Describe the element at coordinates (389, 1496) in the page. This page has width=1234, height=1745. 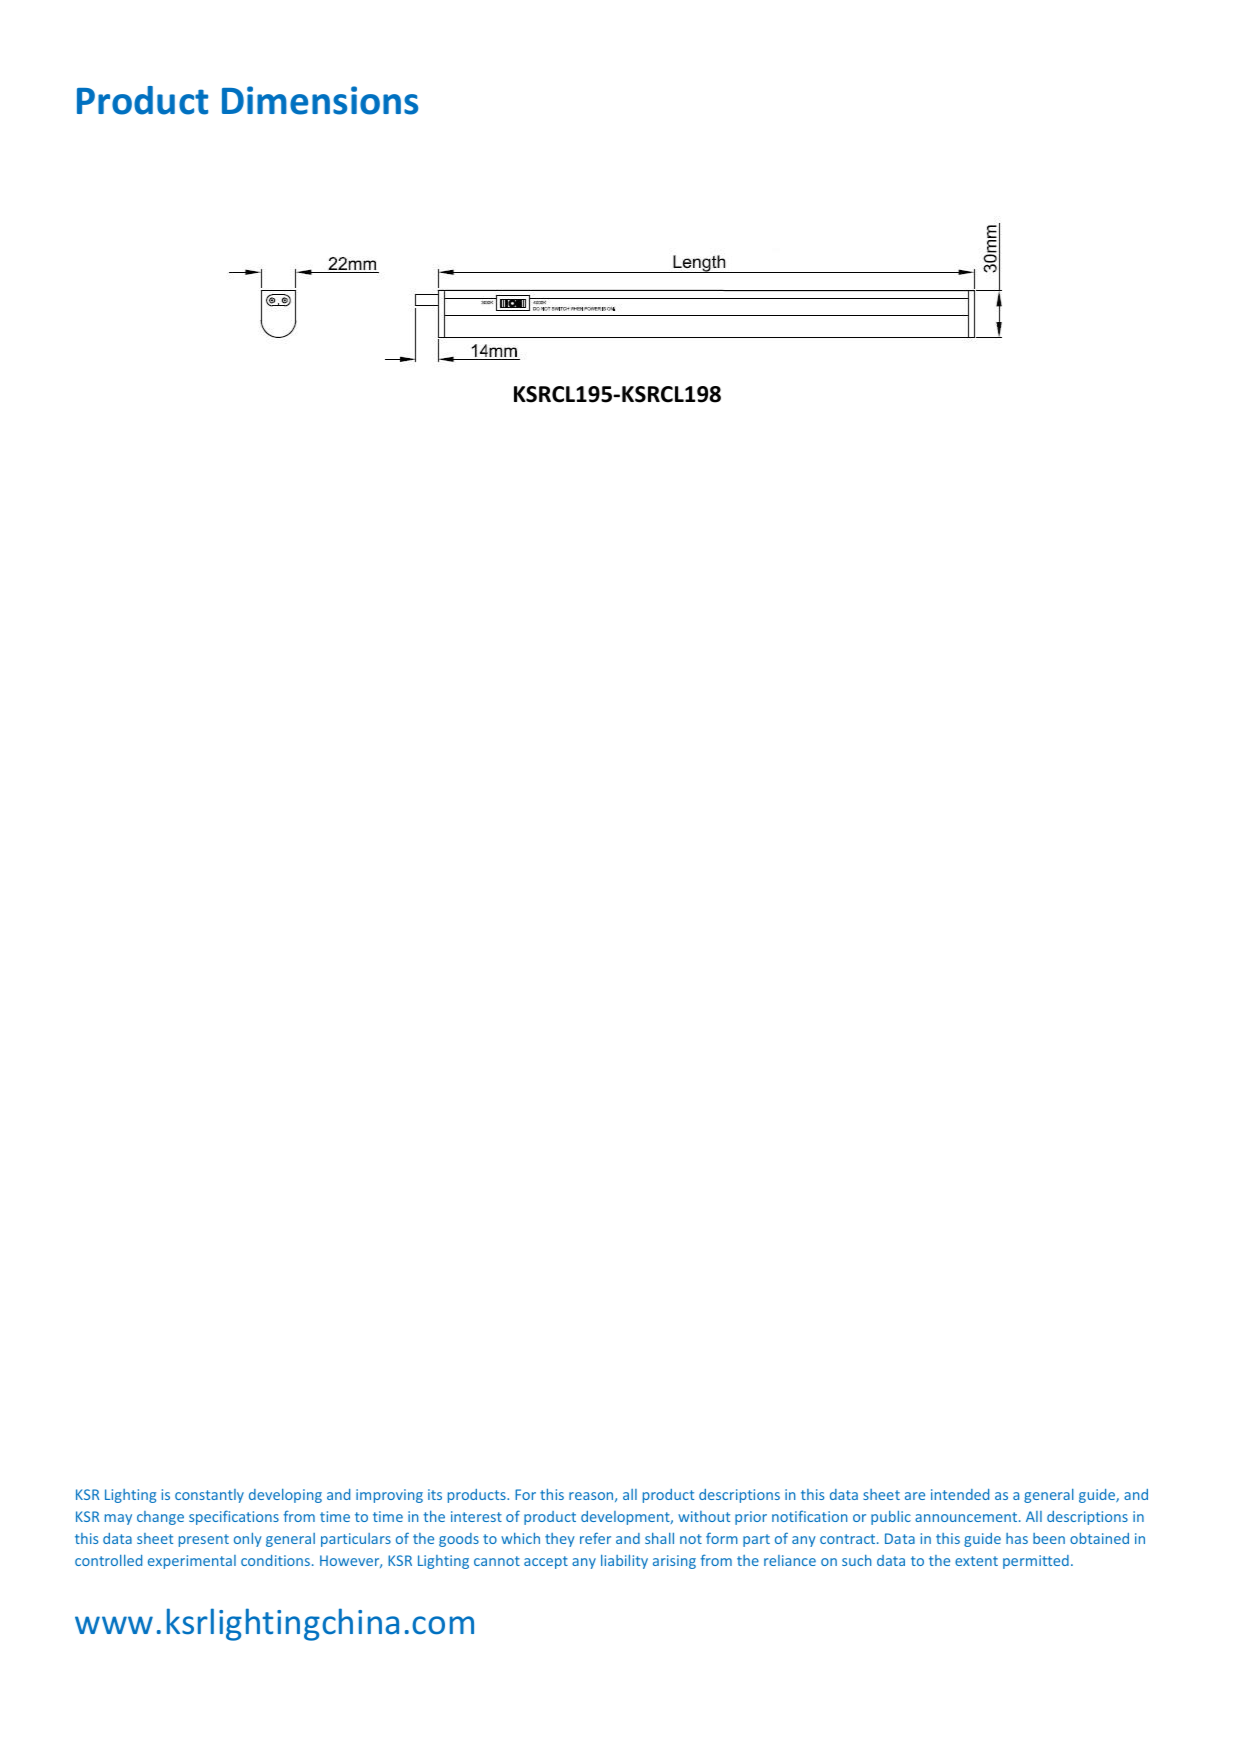
I see `improving` at that location.
